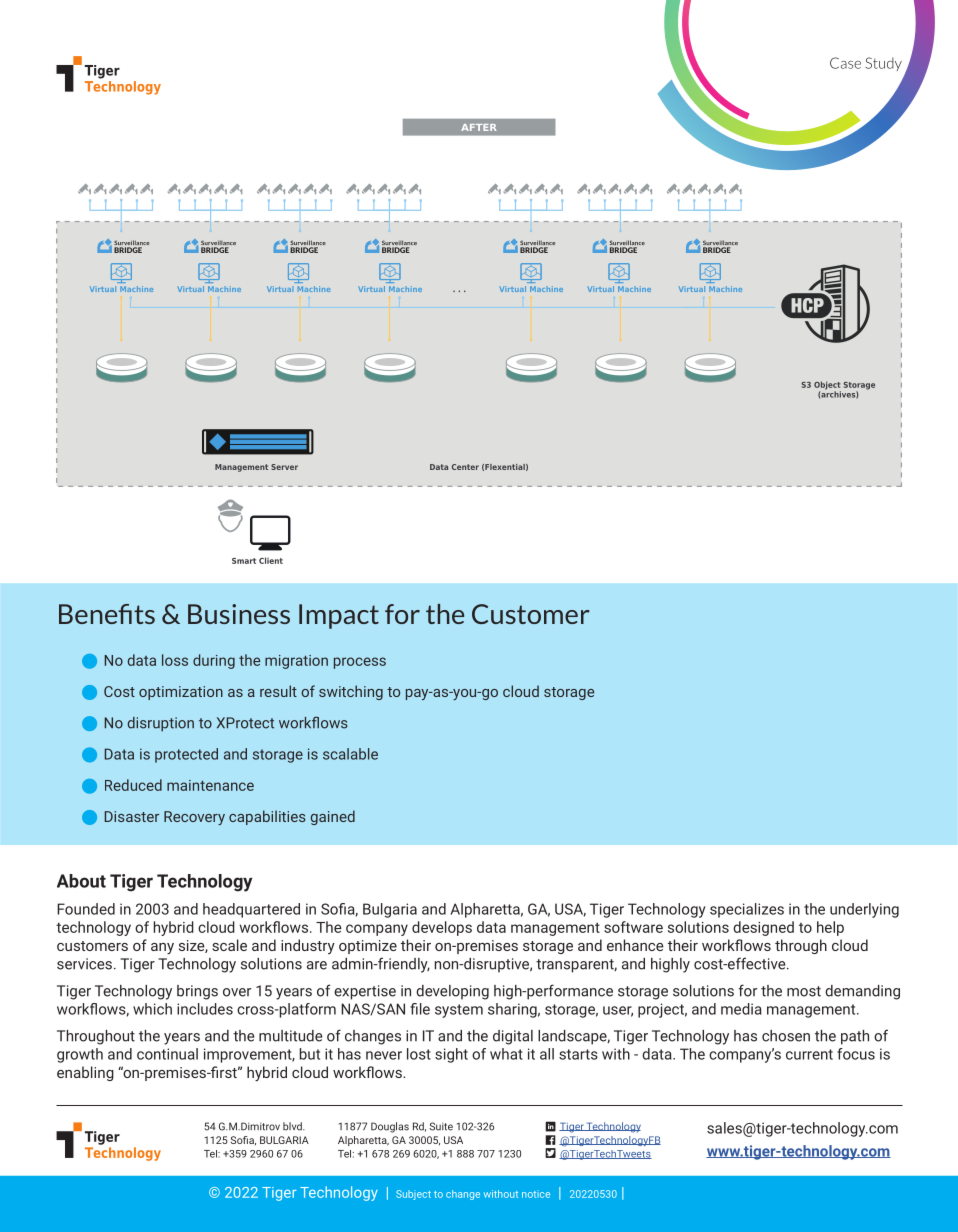  I want to click on Suite, so click(441, 1126).
